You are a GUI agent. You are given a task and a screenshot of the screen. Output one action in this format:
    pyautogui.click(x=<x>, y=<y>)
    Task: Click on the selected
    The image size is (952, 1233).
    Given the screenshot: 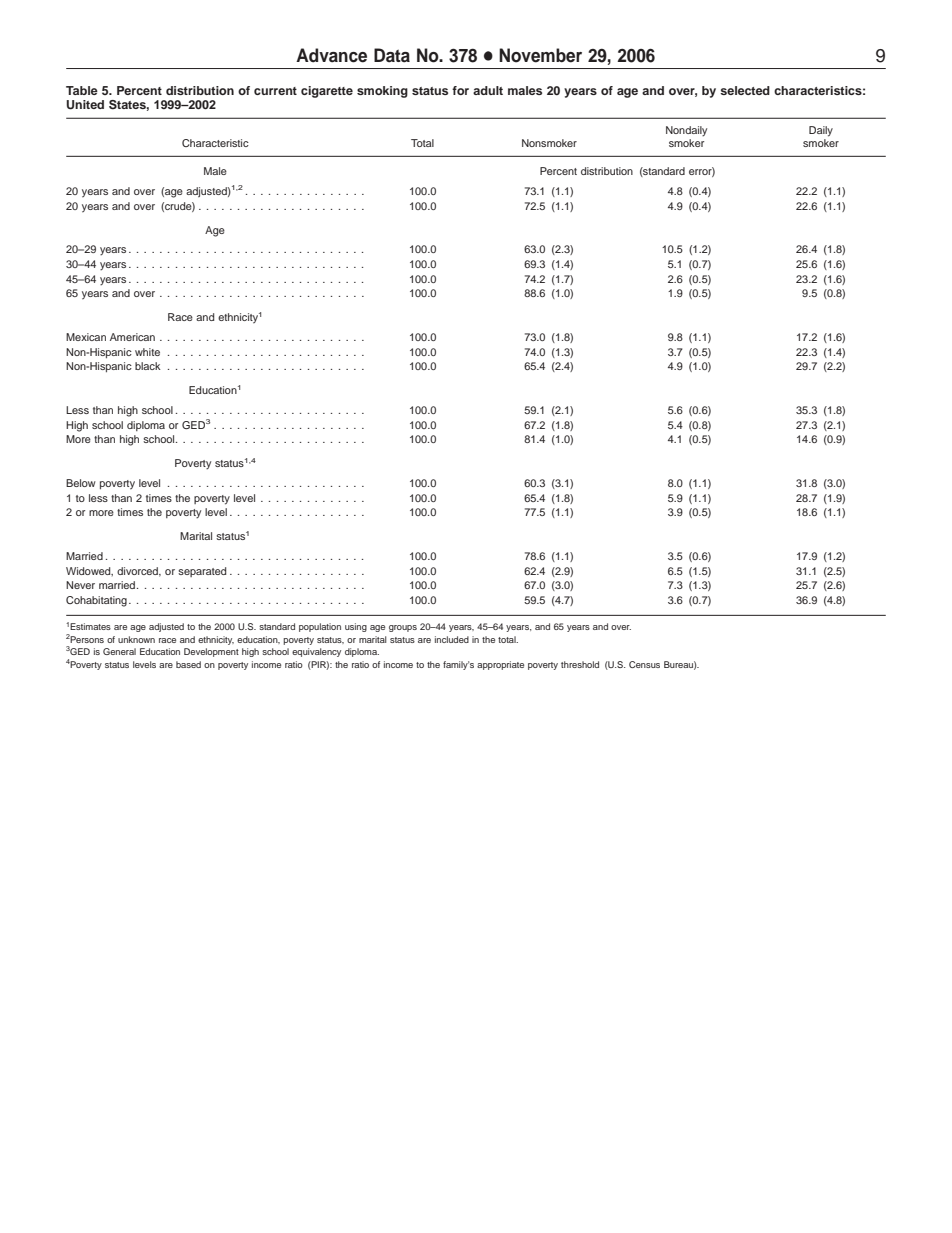 What is the action you would take?
    pyautogui.click(x=745, y=90)
